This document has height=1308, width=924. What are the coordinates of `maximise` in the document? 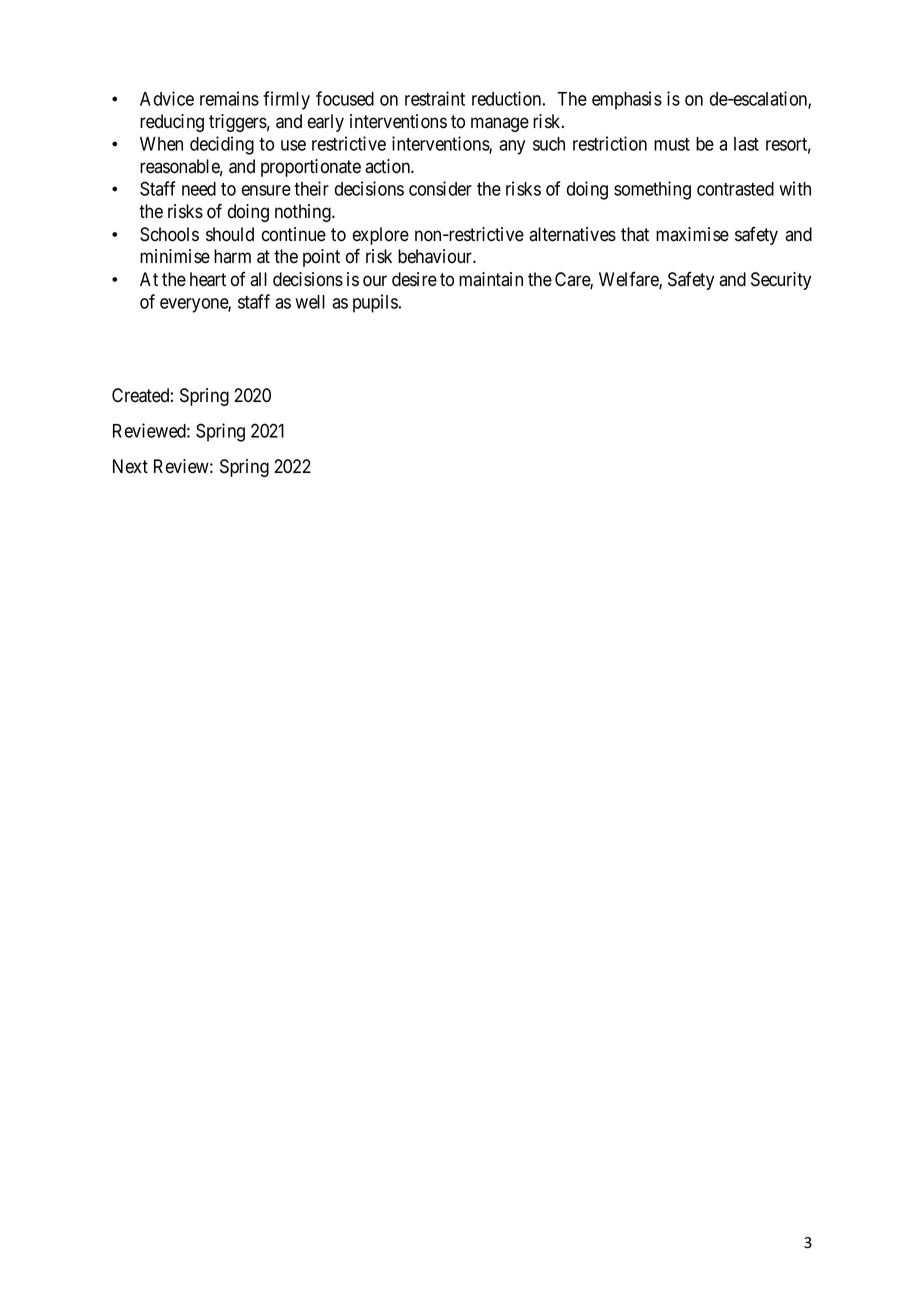 It's located at (692, 234).
